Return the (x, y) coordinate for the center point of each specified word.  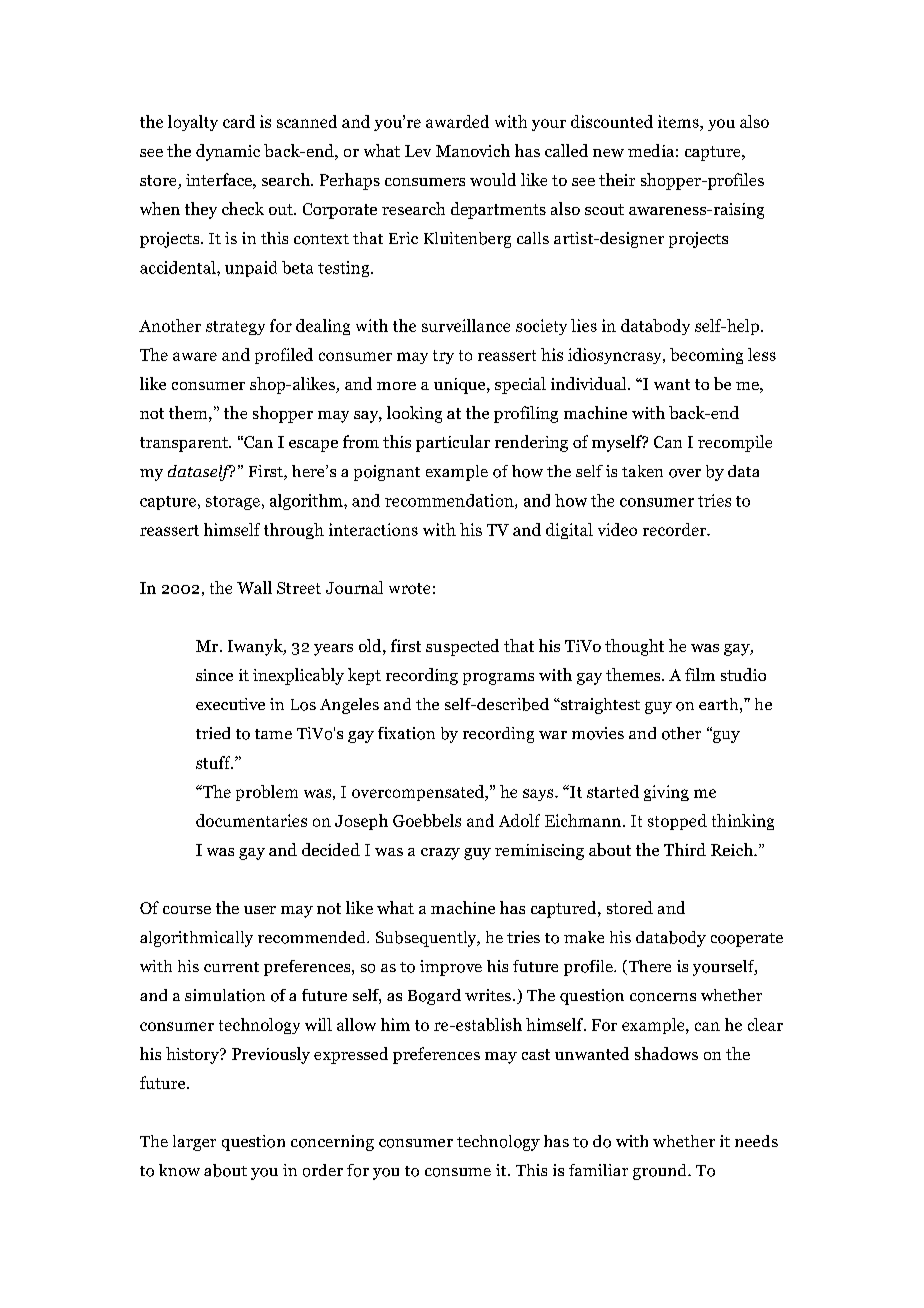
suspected (462, 647)
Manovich (473, 150)
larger (194, 1143)
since (214, 675)
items (679, 121)
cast (536, 1054)
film (700, 674)
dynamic (228, 152)
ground (661, 1172)
